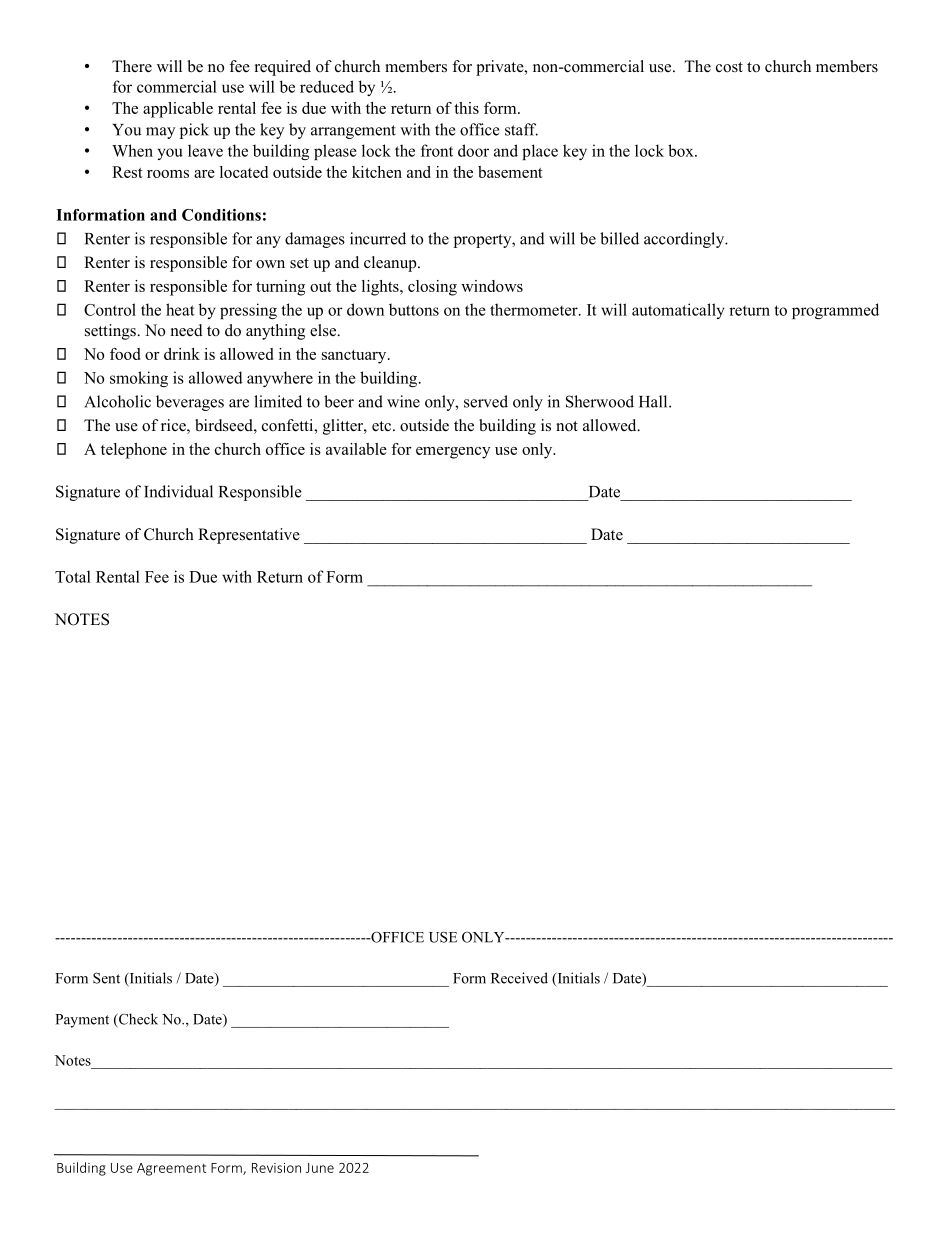 The width and height of the document is (952, 1233). I want to click on Sherwood, so click(600, 401).
